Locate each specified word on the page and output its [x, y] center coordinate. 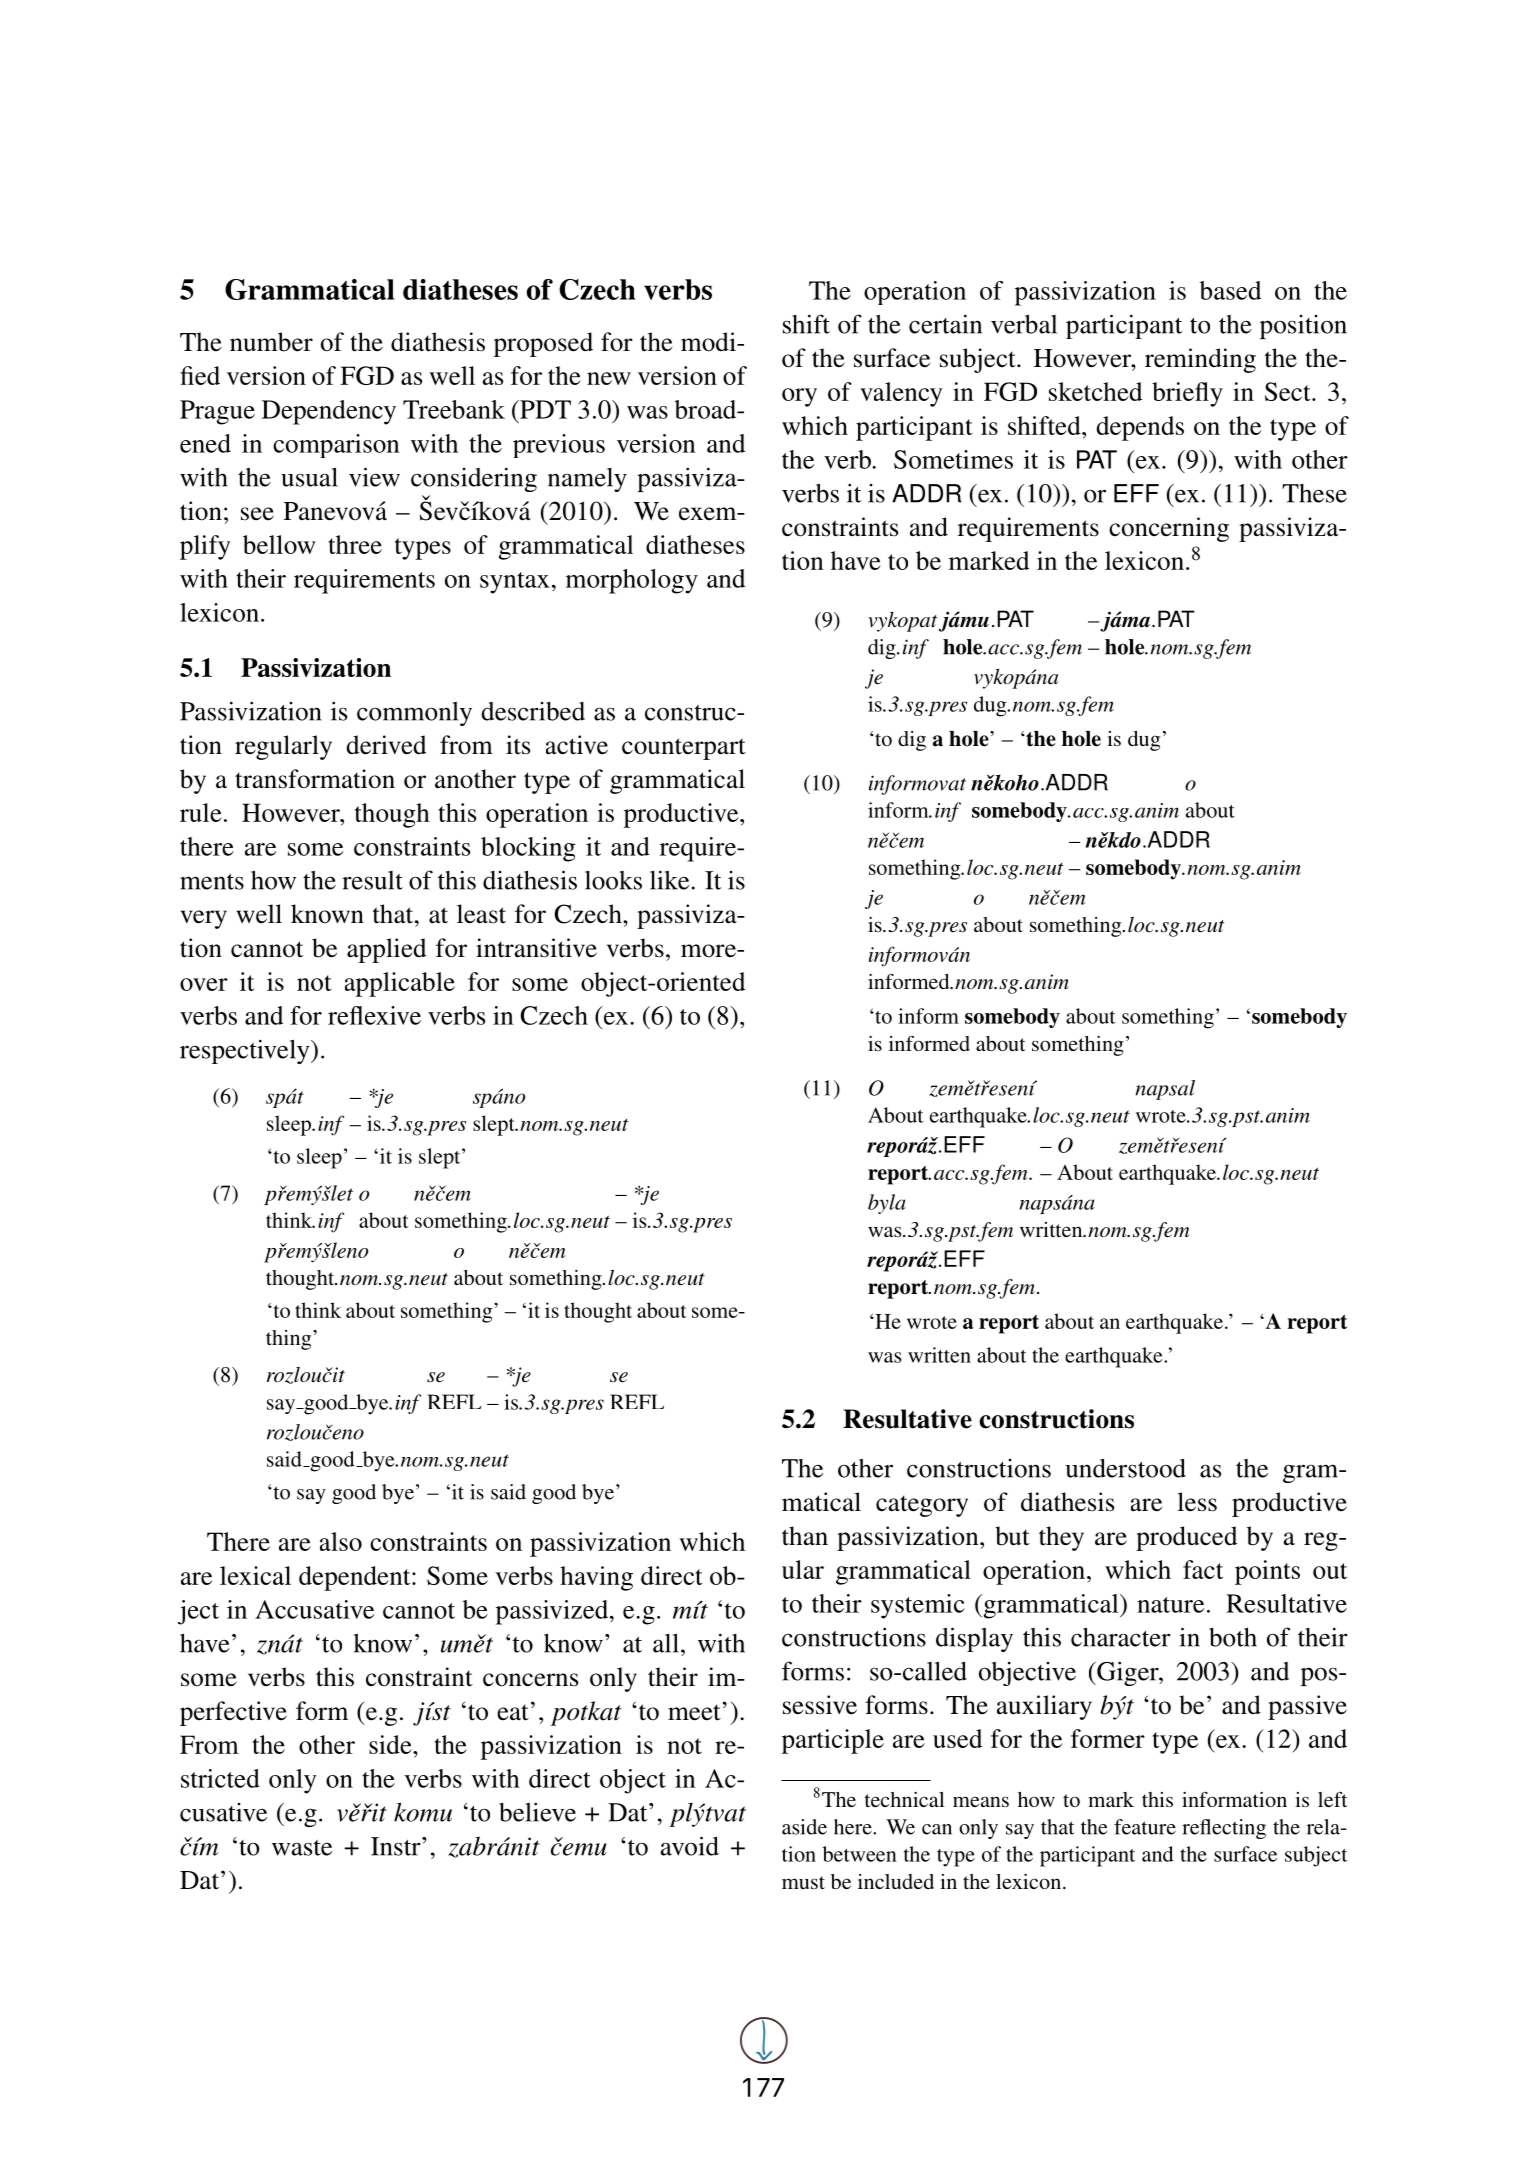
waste [302, 1848]
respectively [246, 1051]
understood [1125, 1468]
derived [386, 745]
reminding [1200, 360]
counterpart [684, 749]
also [341, 1541]
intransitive [536, 948]
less [1197, 1502]
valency [901, 394]
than [805, 1536]
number [271, 342]
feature [1145, 1827]
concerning [1169, 529]
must [803, 1882]
